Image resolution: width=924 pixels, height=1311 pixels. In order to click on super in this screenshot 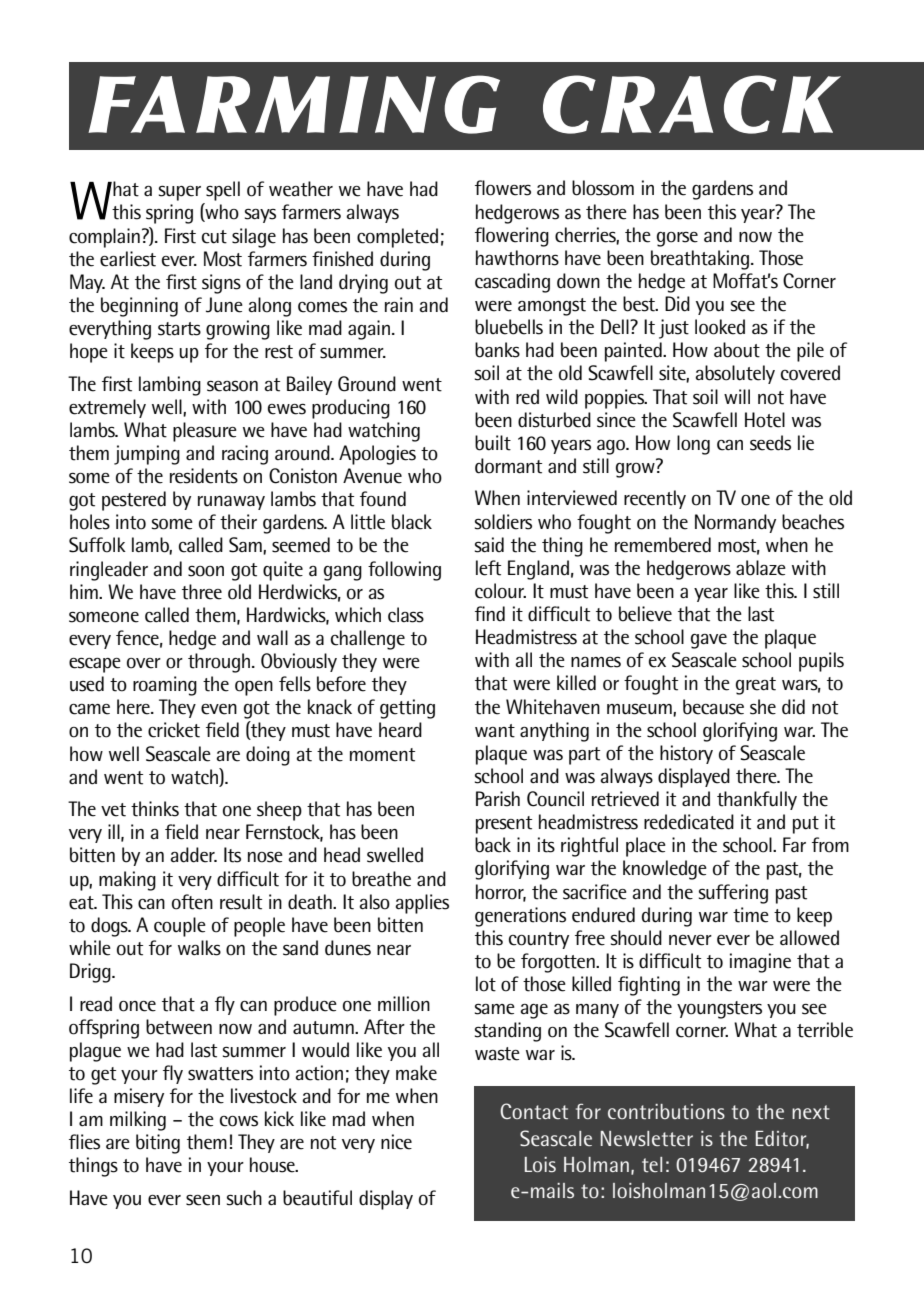, I will do `click(180, 193)`.
